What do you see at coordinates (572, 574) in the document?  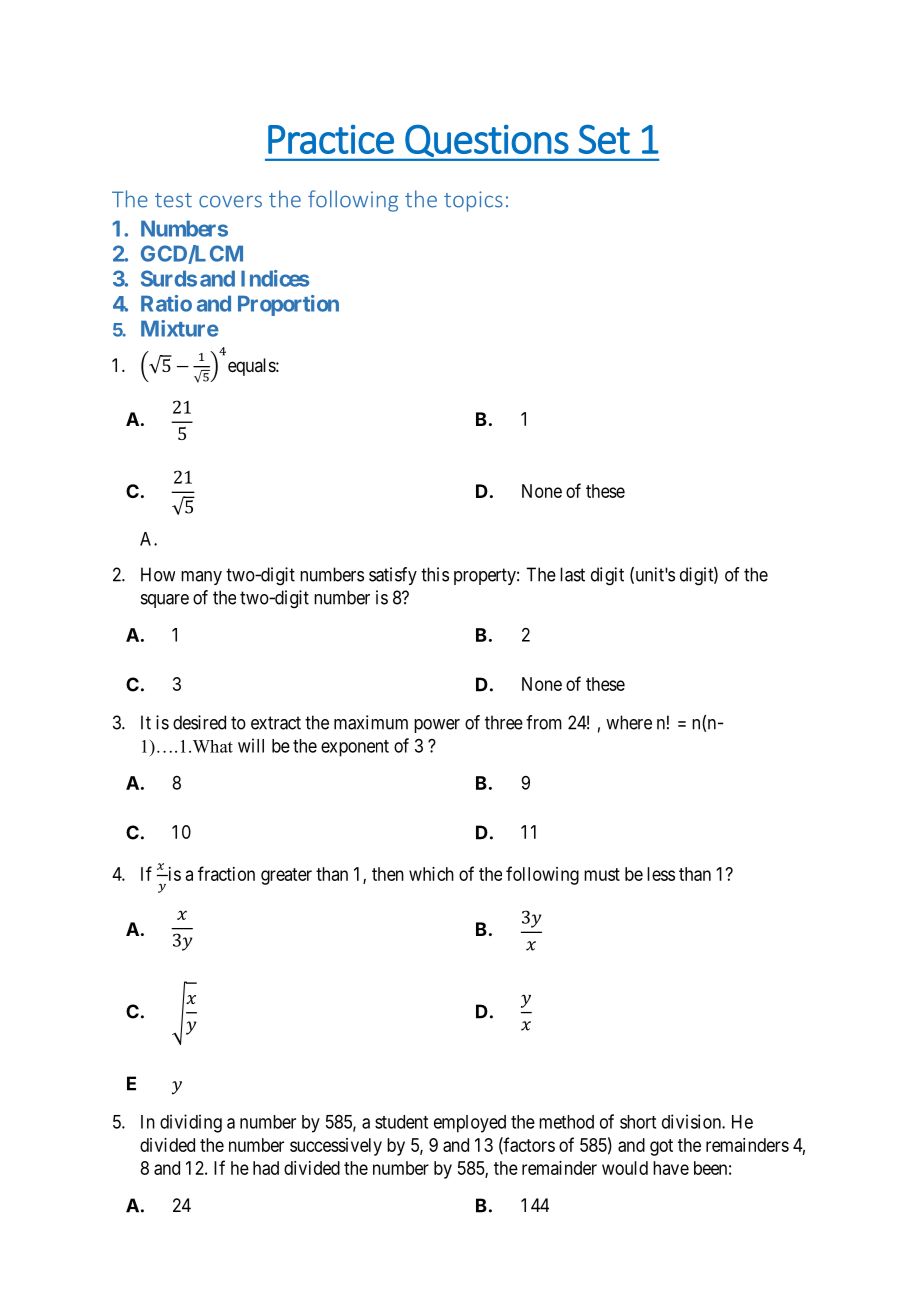 I see `last` at bounding box center [572, 574].
